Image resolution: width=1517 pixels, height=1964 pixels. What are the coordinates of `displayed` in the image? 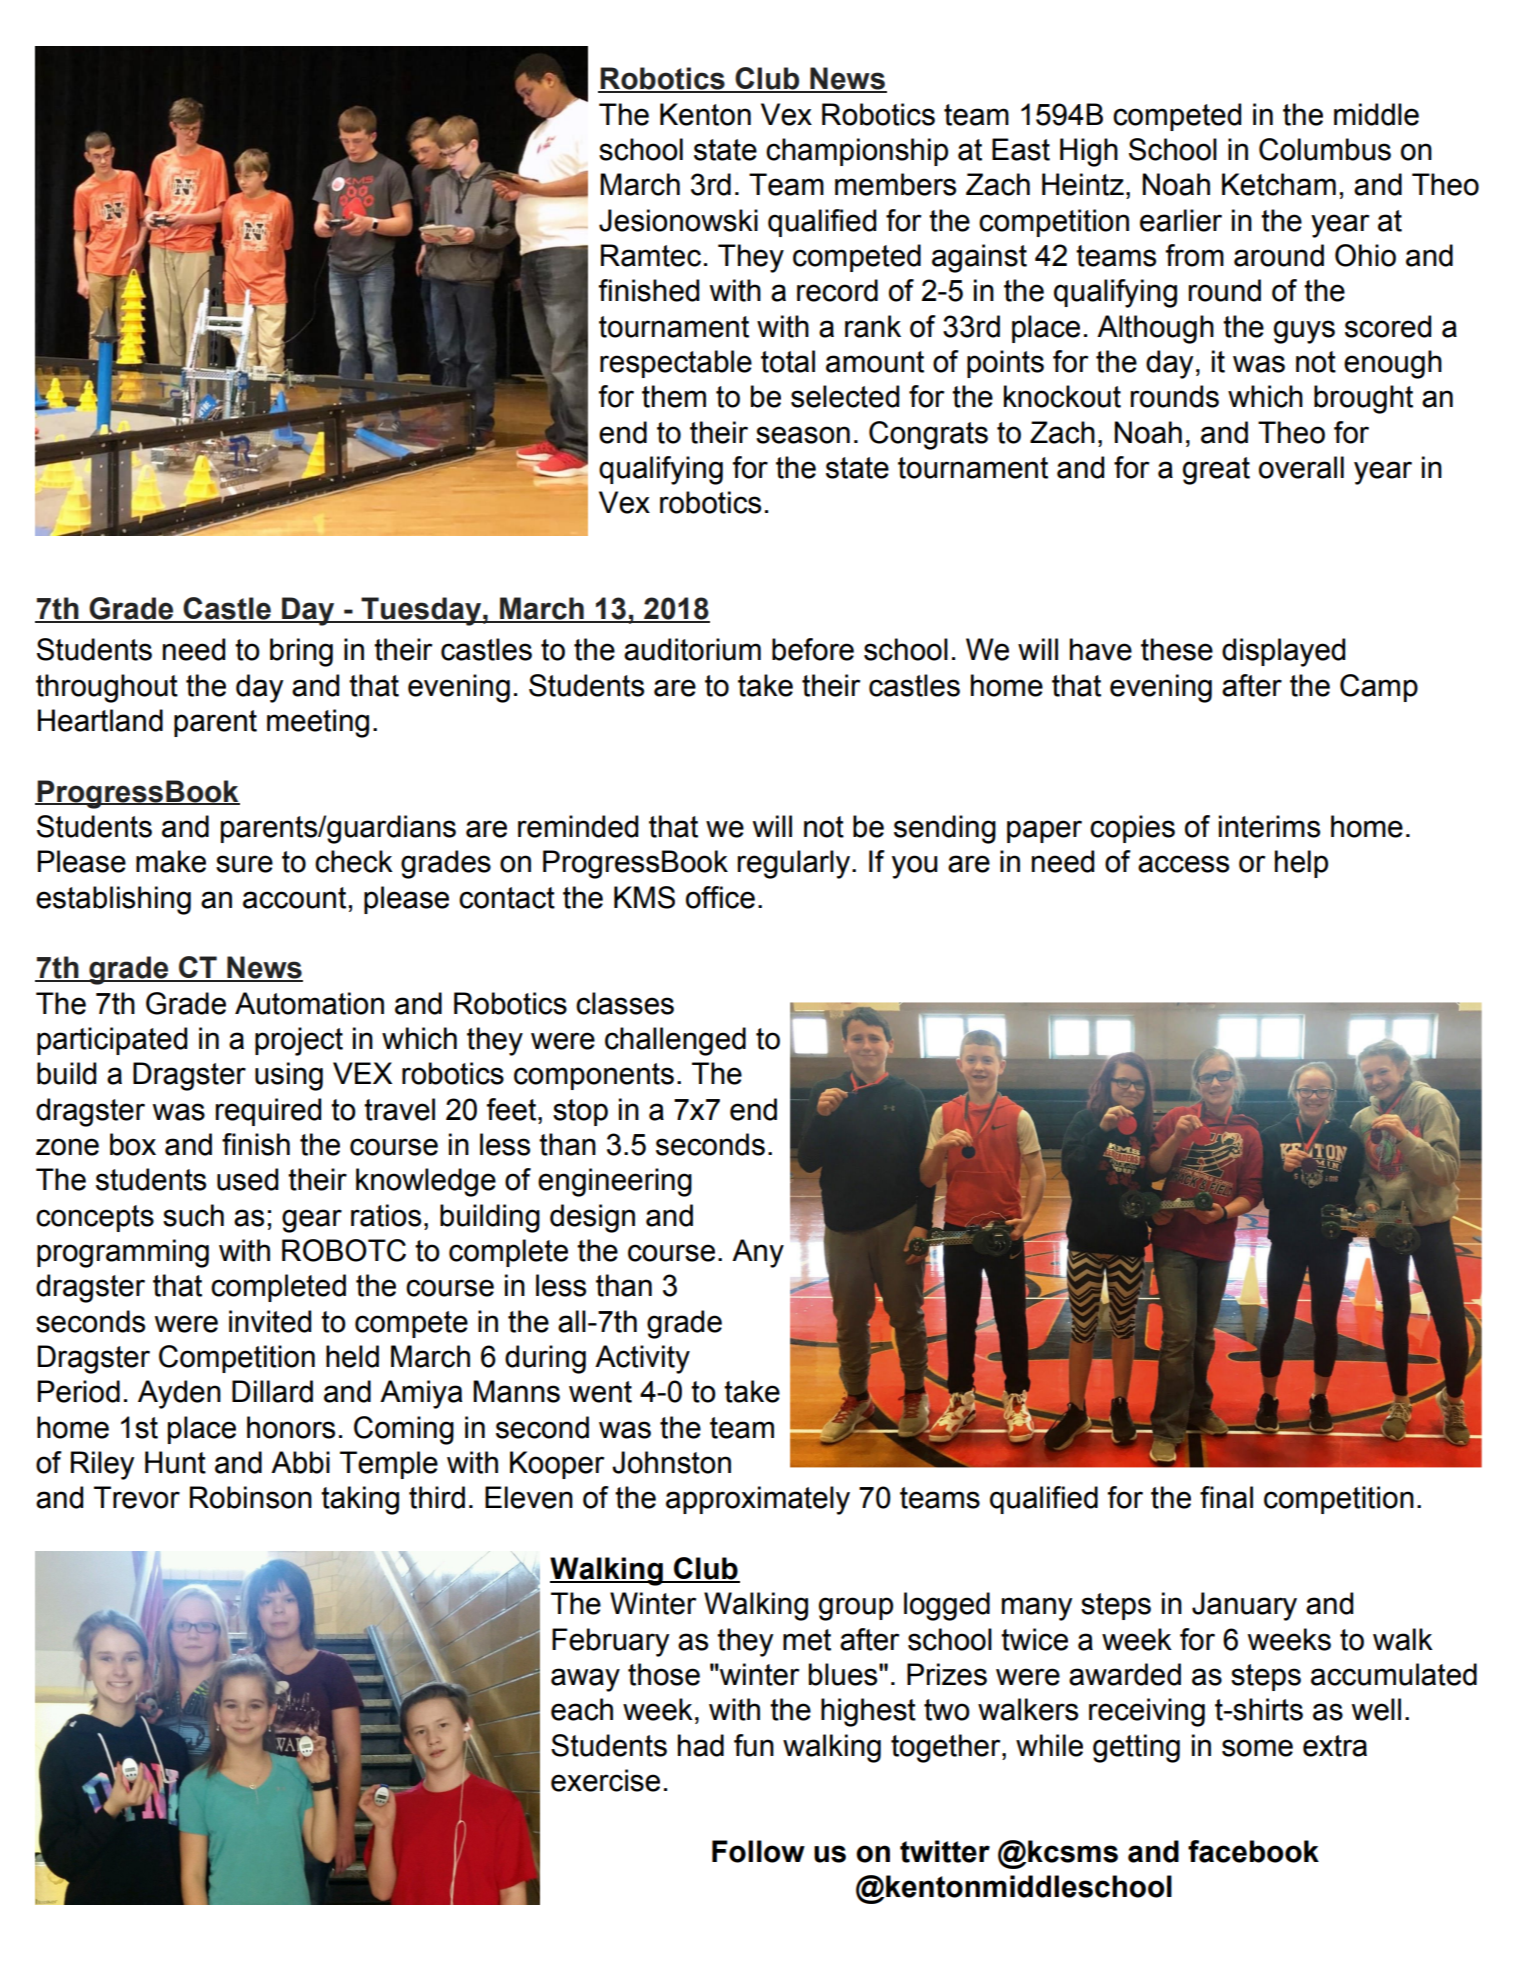 It's located at (1283, 652).
